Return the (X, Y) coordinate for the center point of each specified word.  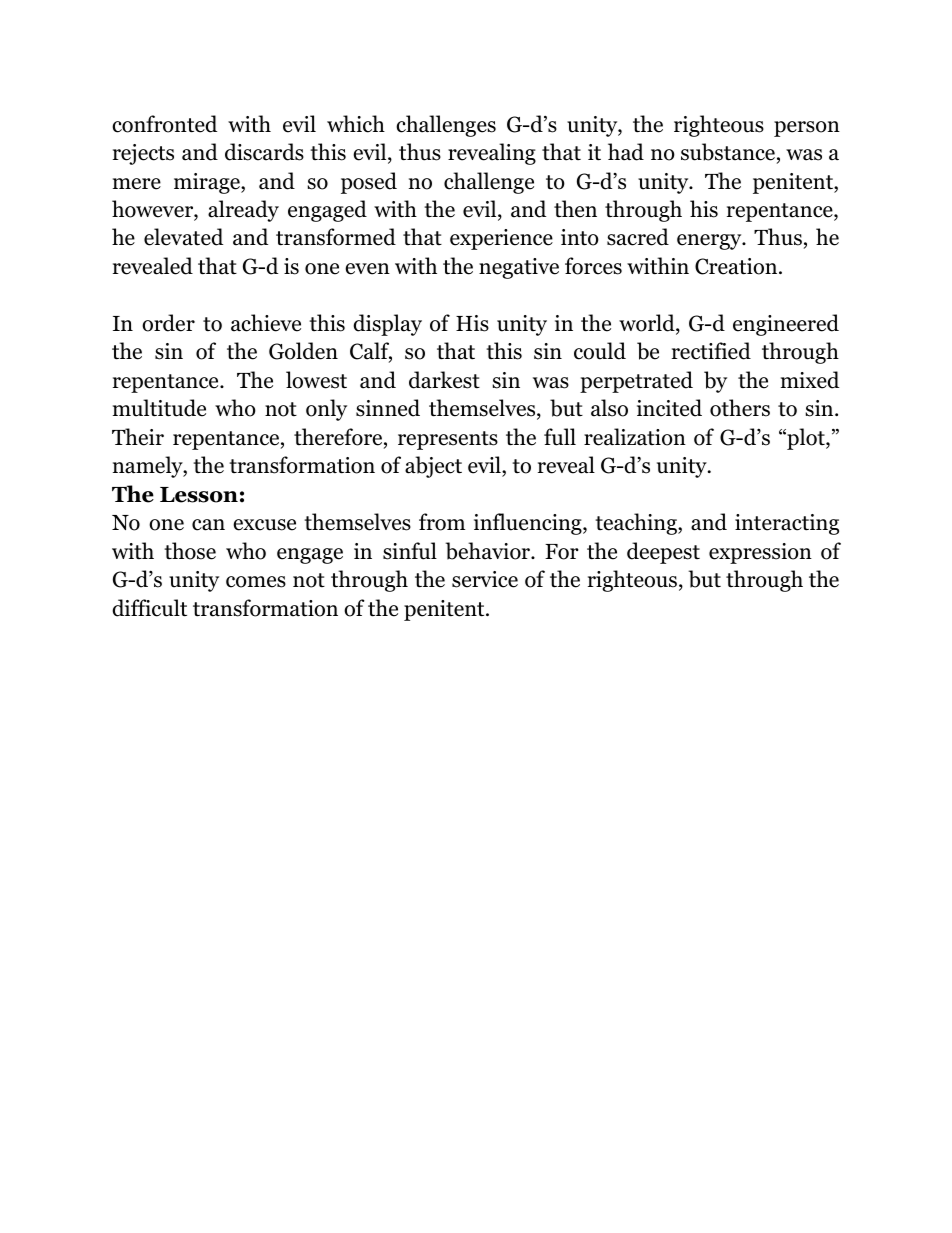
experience (501, 239)
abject (433, 467)
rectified (711, 351)
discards (264, 152)
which (356, 124)
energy (710, 242)
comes (256, 582)
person (807, 129)
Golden (303, 351)
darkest (444, 380)
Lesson (199, 495)
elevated (183, 237)
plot (806, 439)
